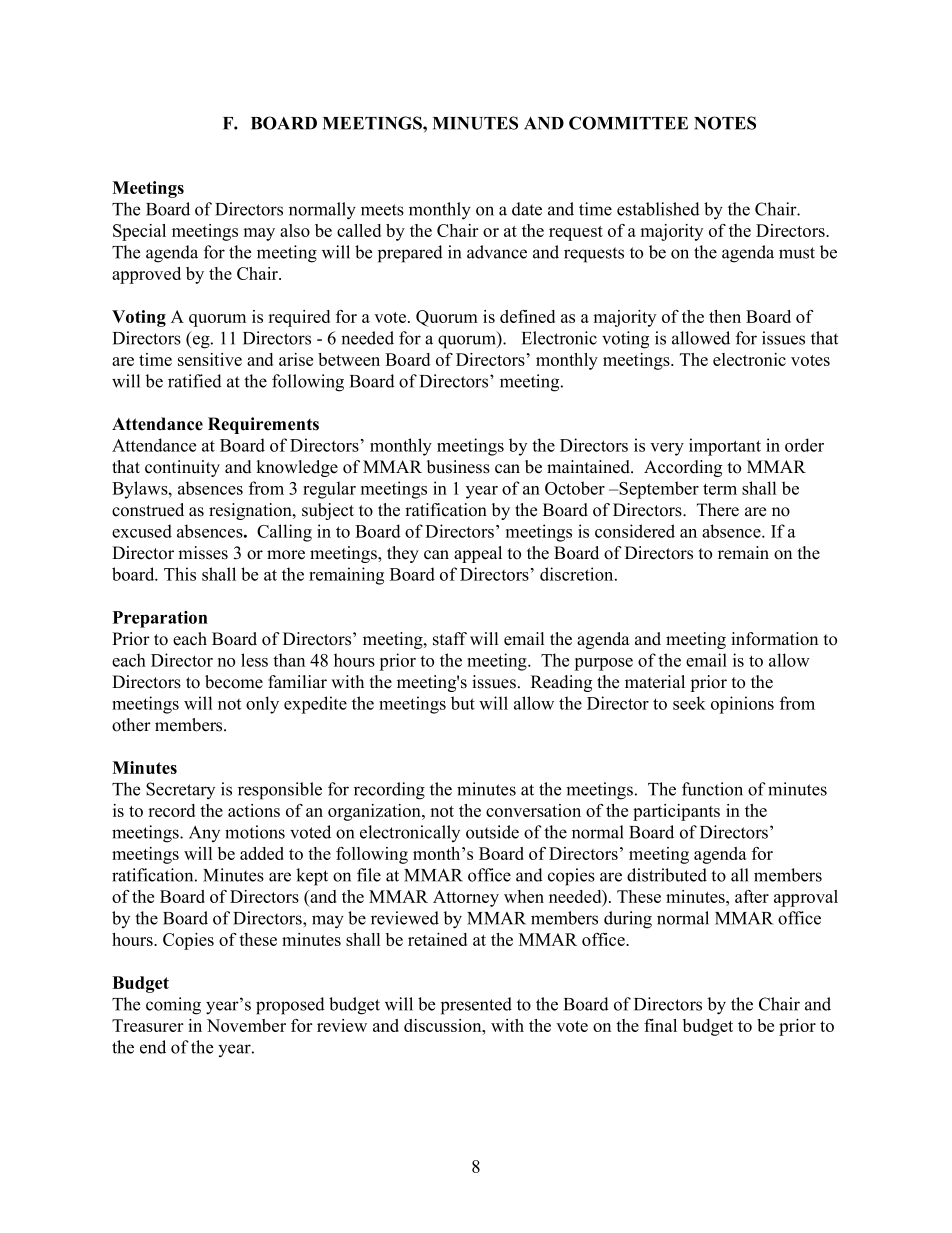 This screenshot has width=952, height=1233. I want to click on outside, so click(492, 832).
